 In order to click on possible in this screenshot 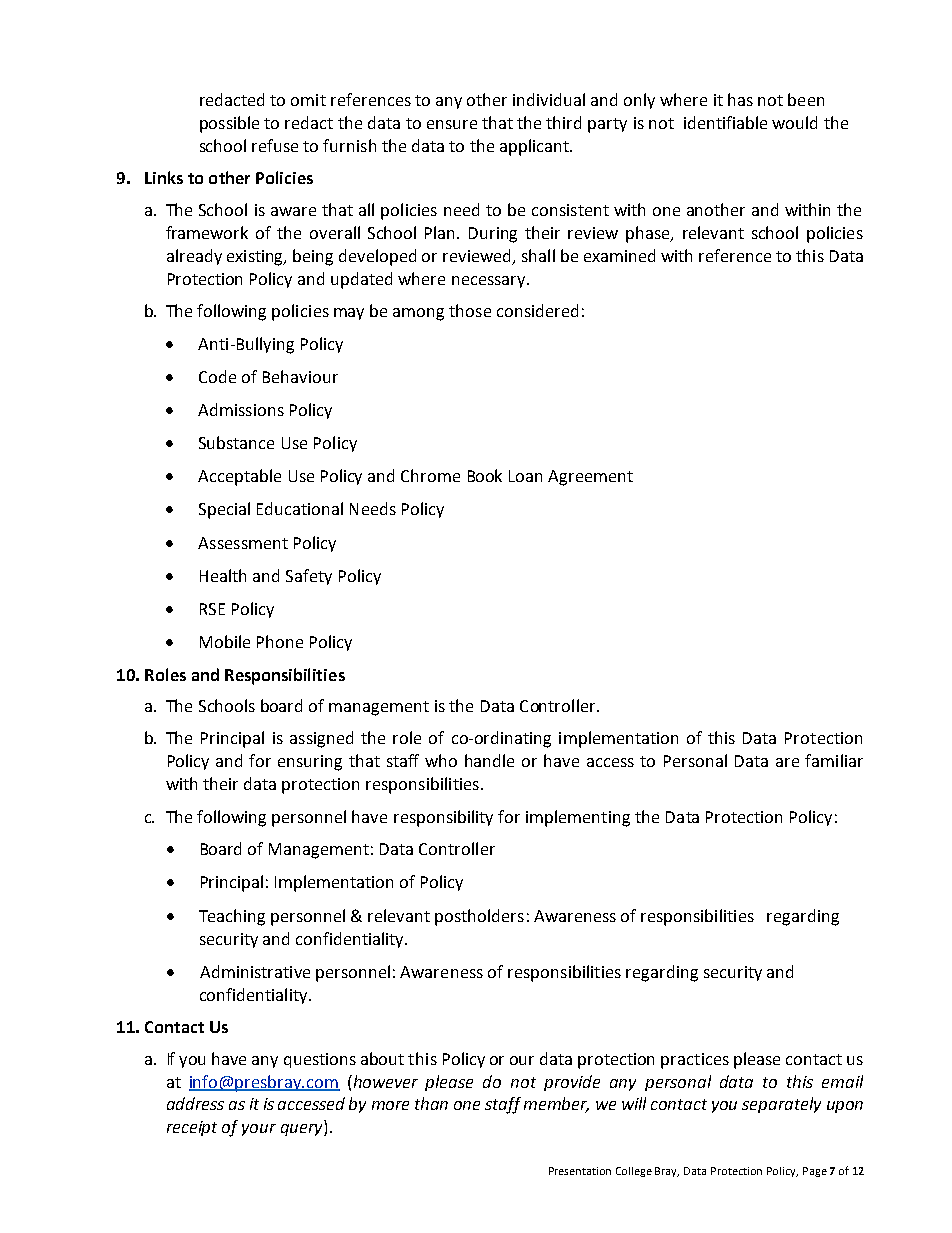, I will do `click(229, 124)`.
